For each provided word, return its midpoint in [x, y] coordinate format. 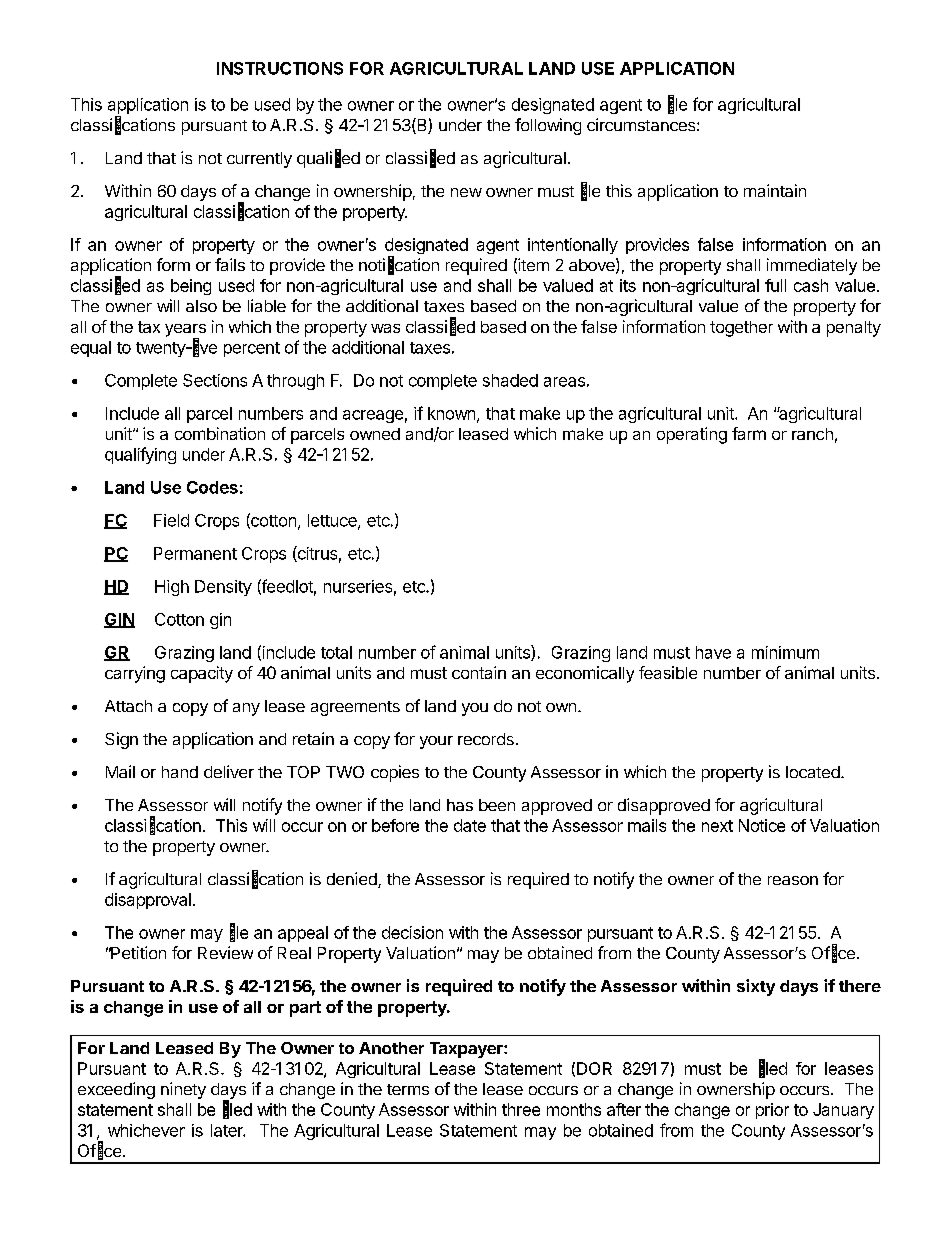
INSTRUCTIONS [280, 68]
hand [180, 772]
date [470, 825]
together [741, 329]
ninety [183, 1090]
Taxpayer [467, 1050]
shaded [510, 380]
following [548, 126]
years [185, 331]
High [172, 588]
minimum [785, 652]
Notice [762, 825]
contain [479, 672]
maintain [775, 190]
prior [772, 1111]
